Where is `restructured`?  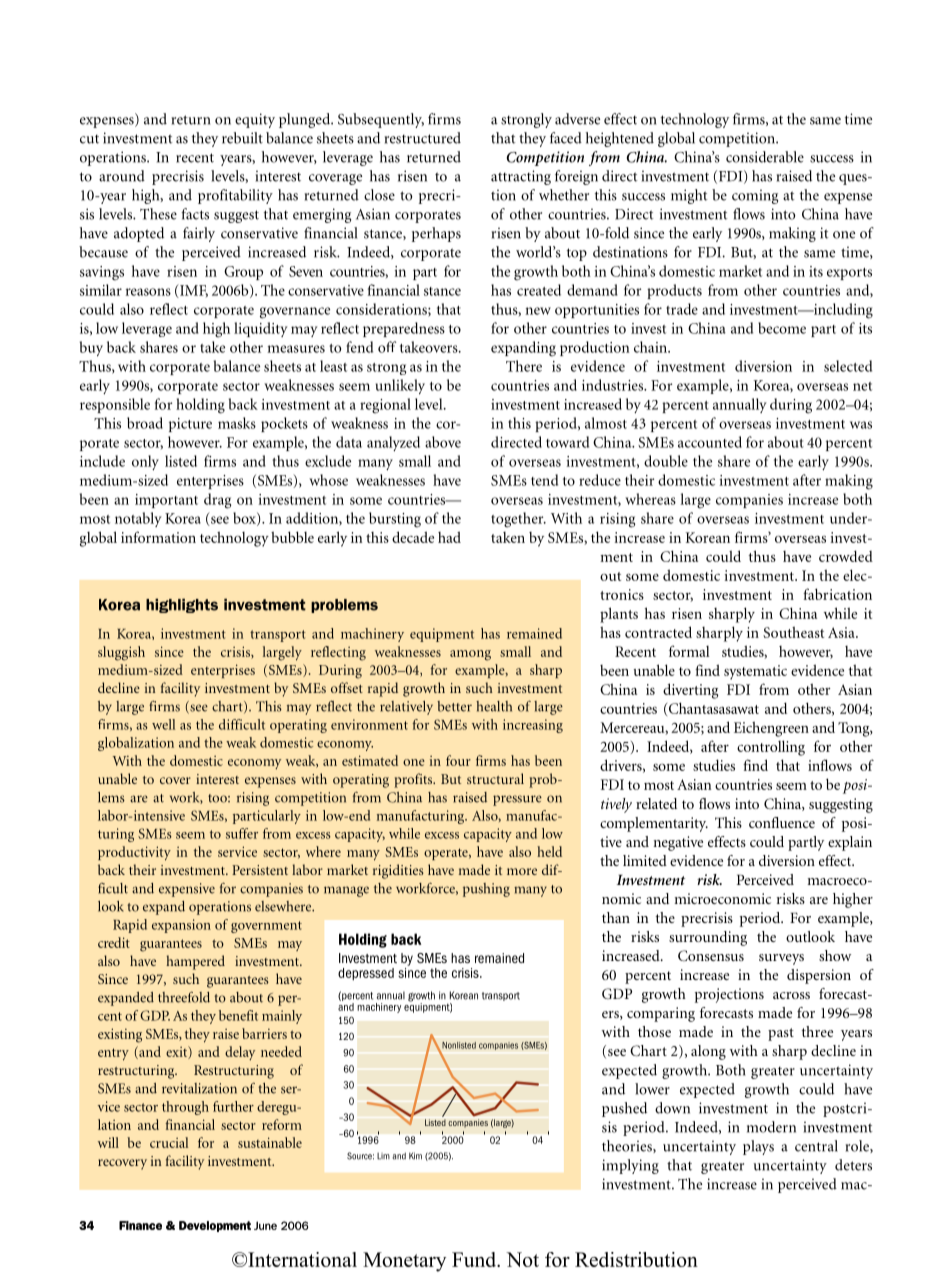 restructured is located at coordinates (423, 138).
